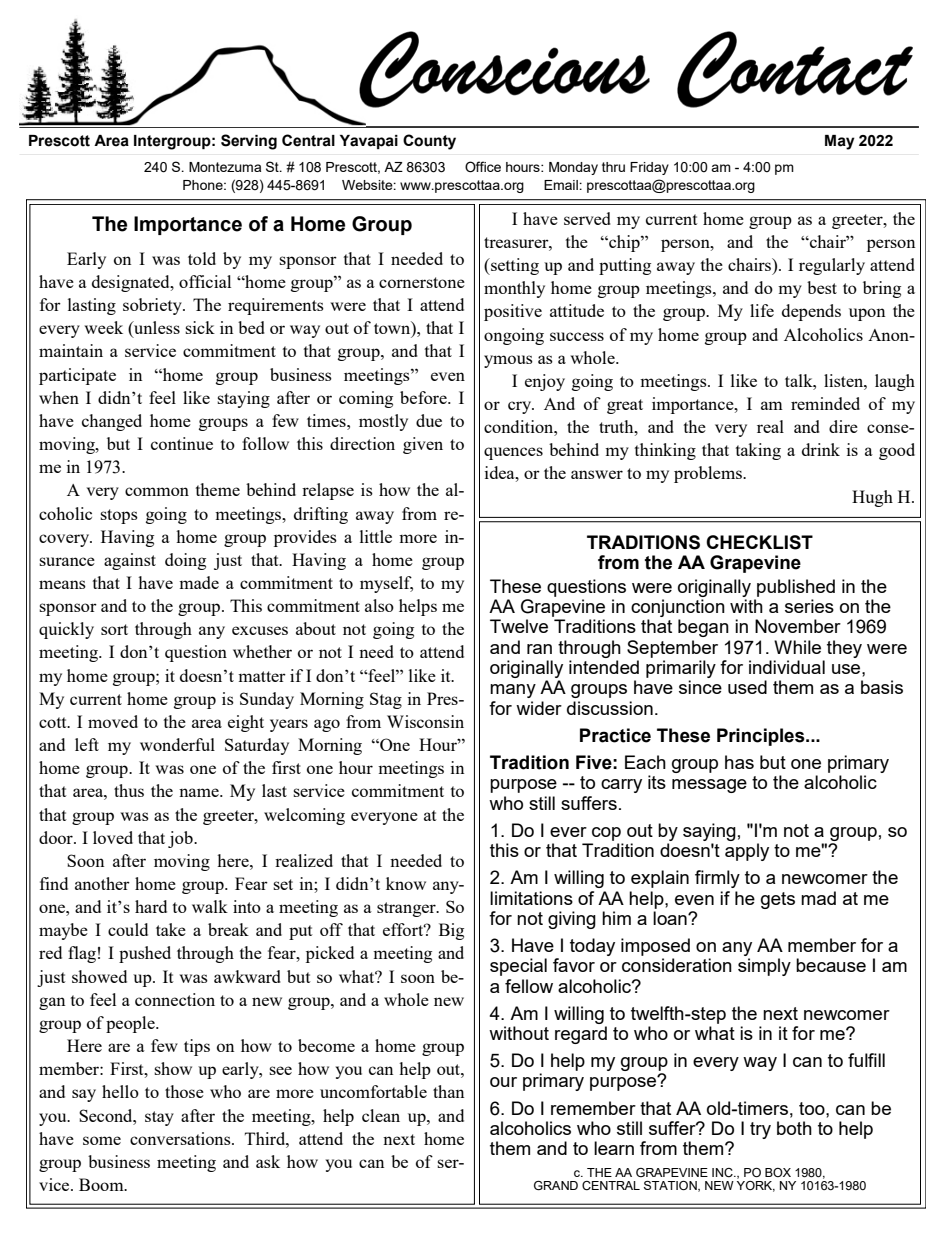 This document has width=952, height=1233. I want to click on conversations, so click(181, 1138).
